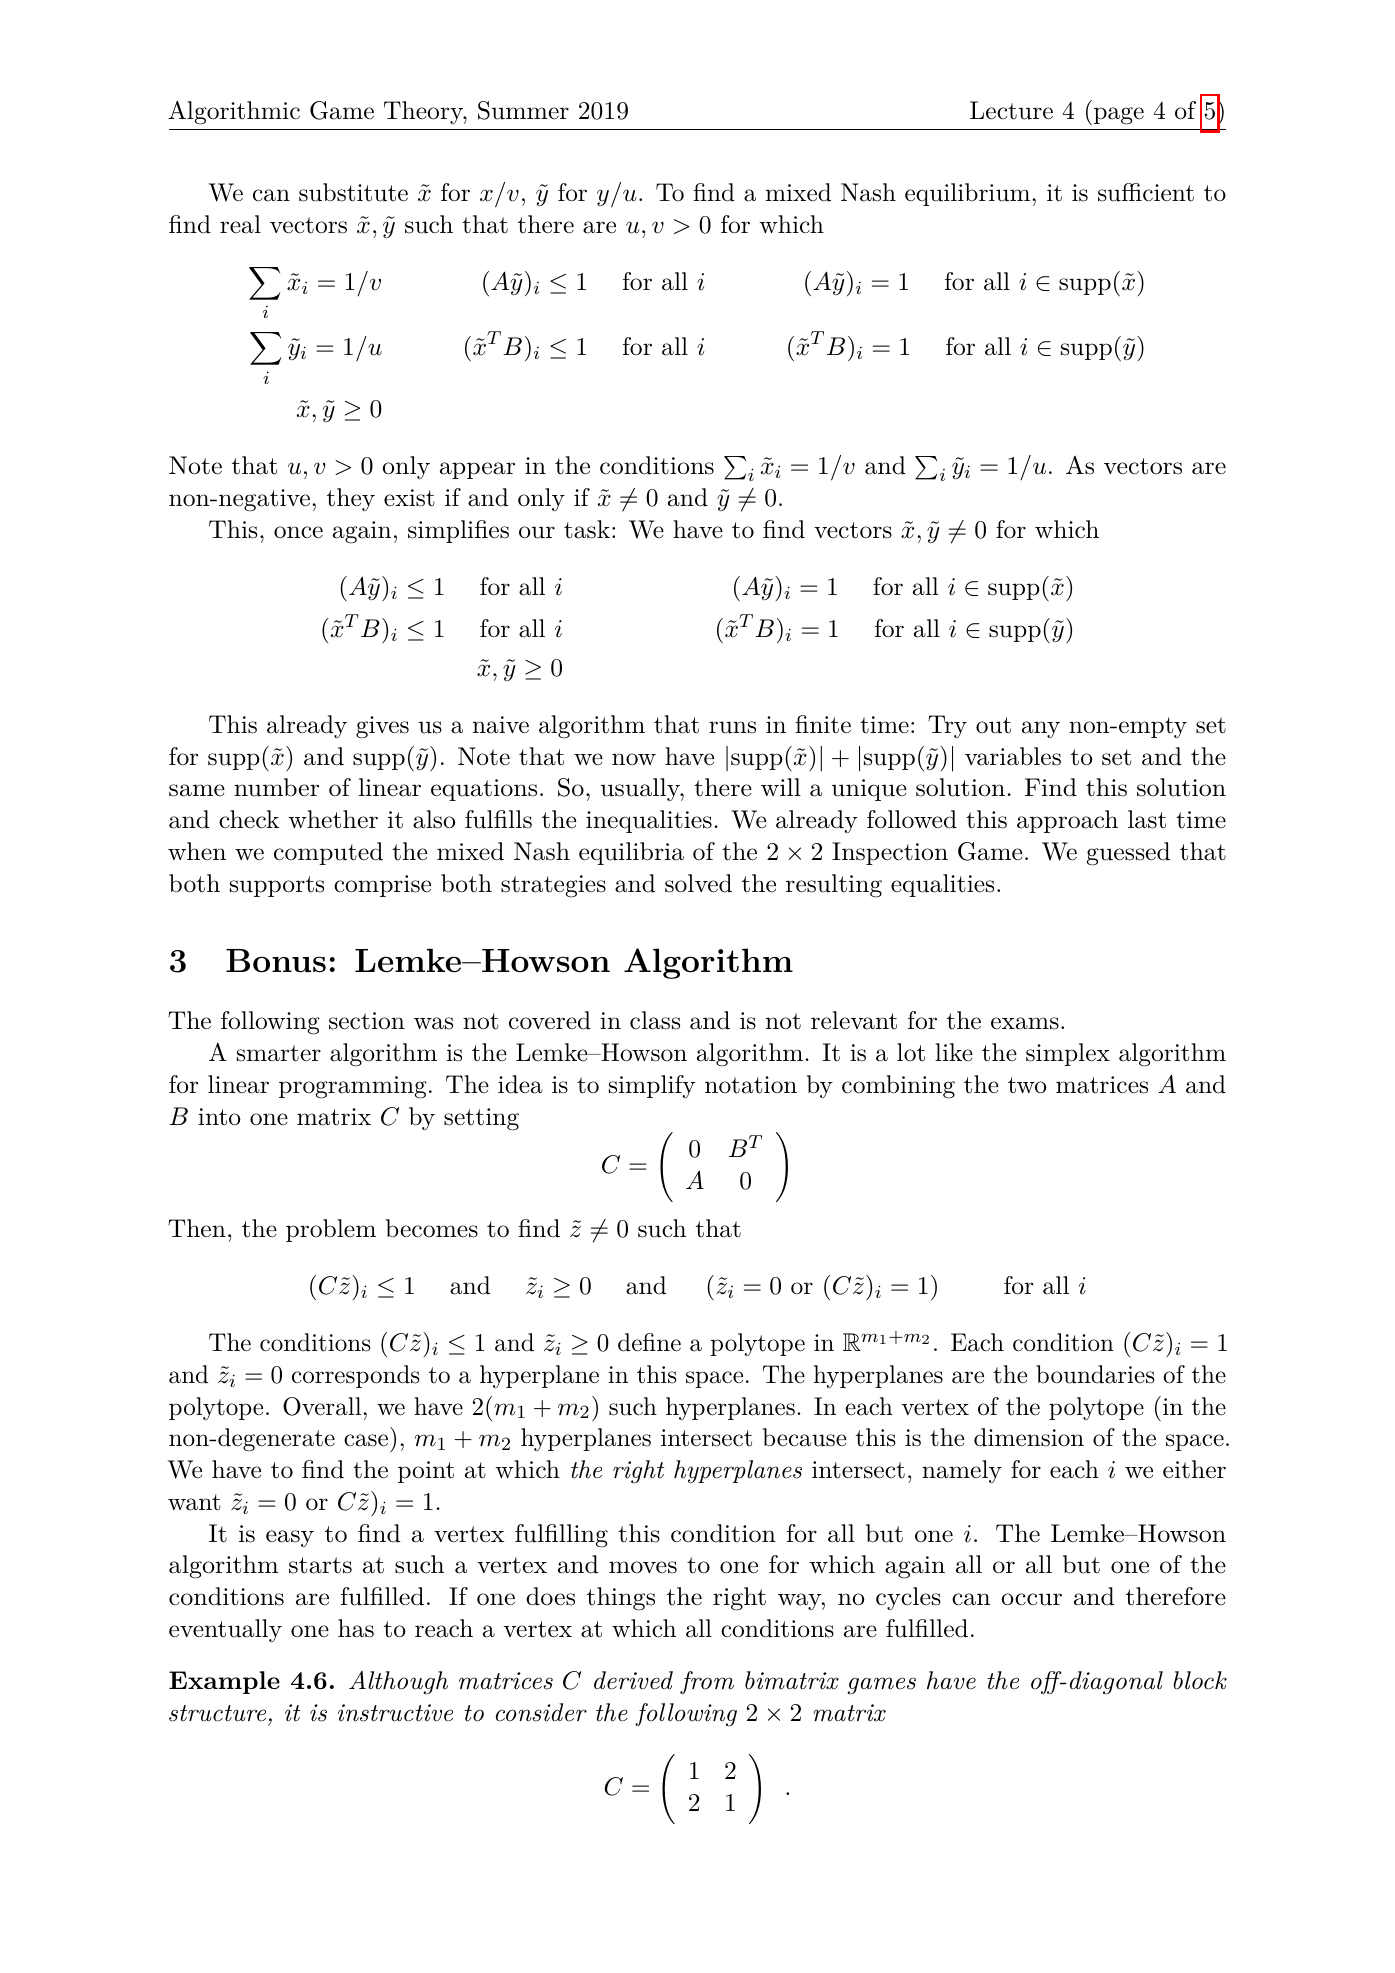  Describe the element at coordinates (356, 1628) in the screenshot. I see `has` at that location.
